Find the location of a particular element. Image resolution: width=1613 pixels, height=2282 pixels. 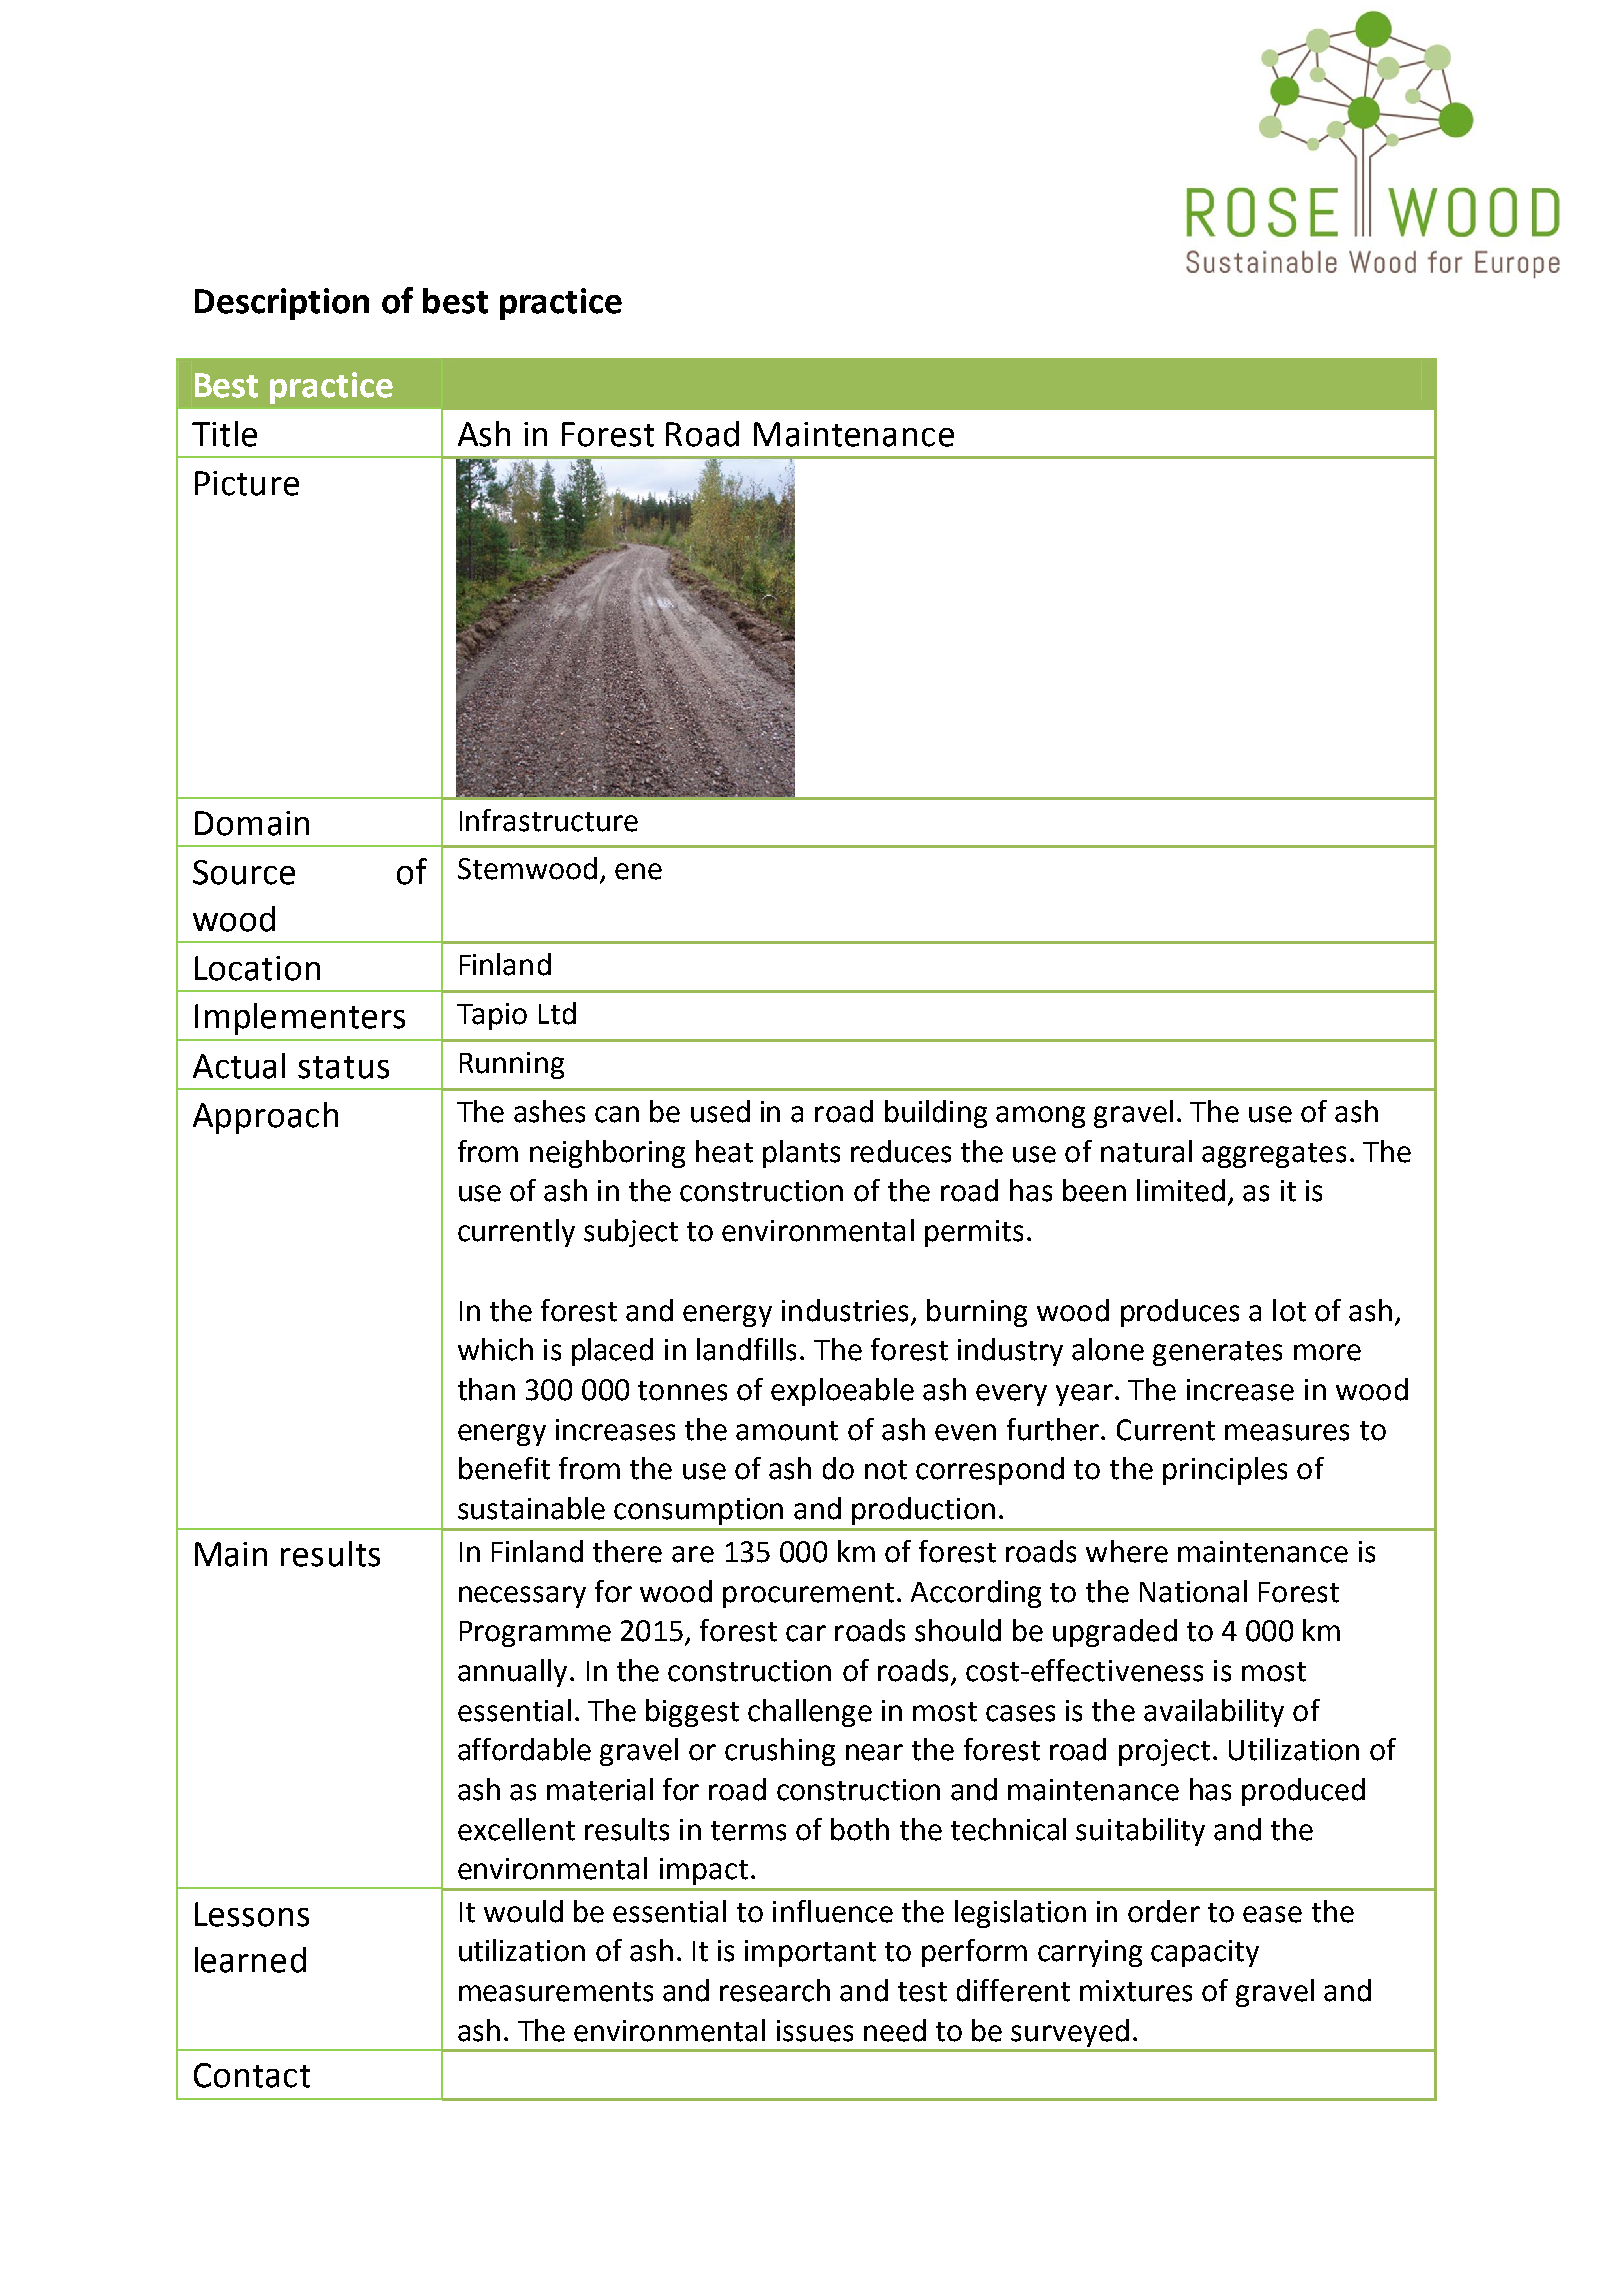

Source is located at coordinates (244, 872).
